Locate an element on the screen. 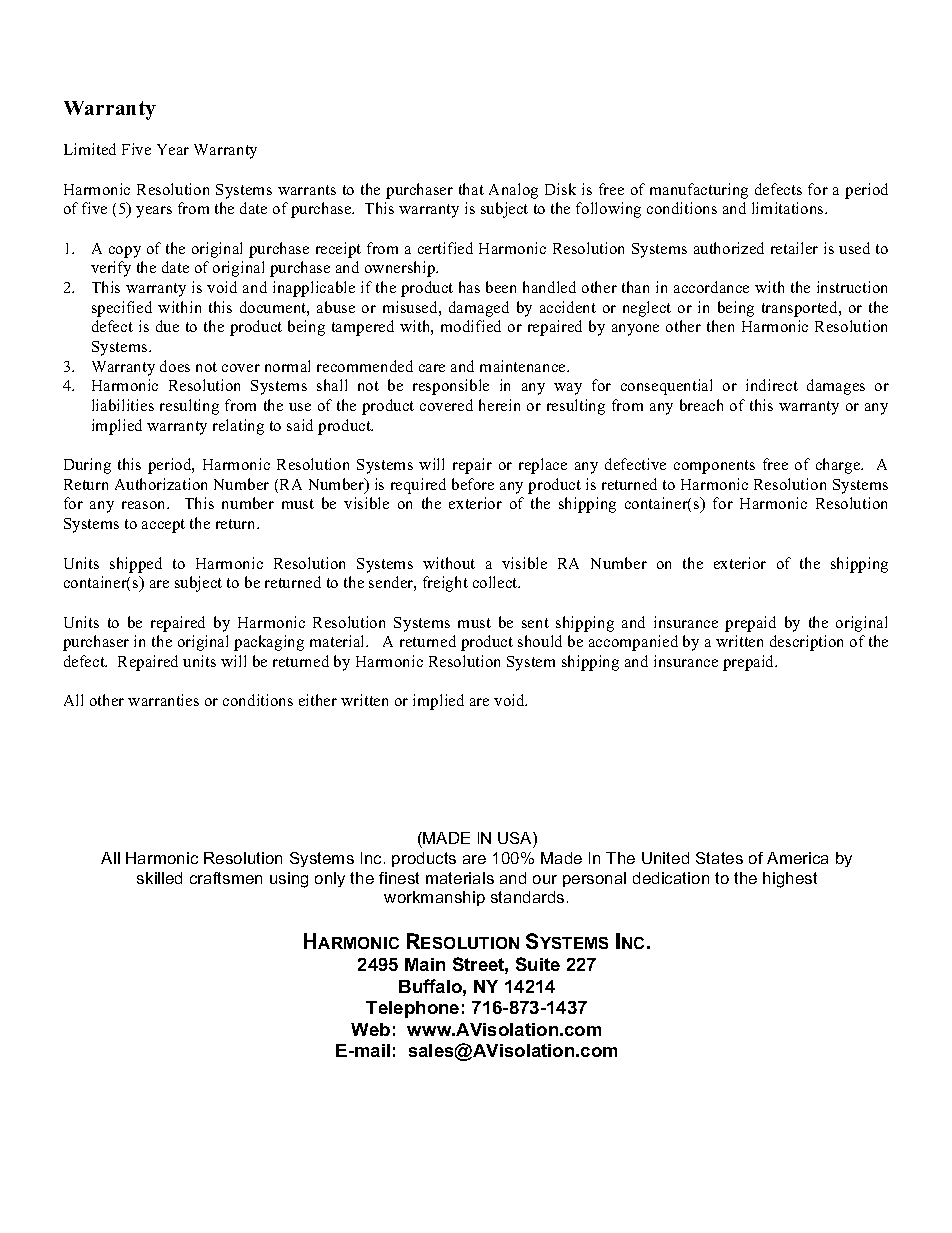 This screenshot has width=952, height=1233. that is located at coordinates (471, 189).
